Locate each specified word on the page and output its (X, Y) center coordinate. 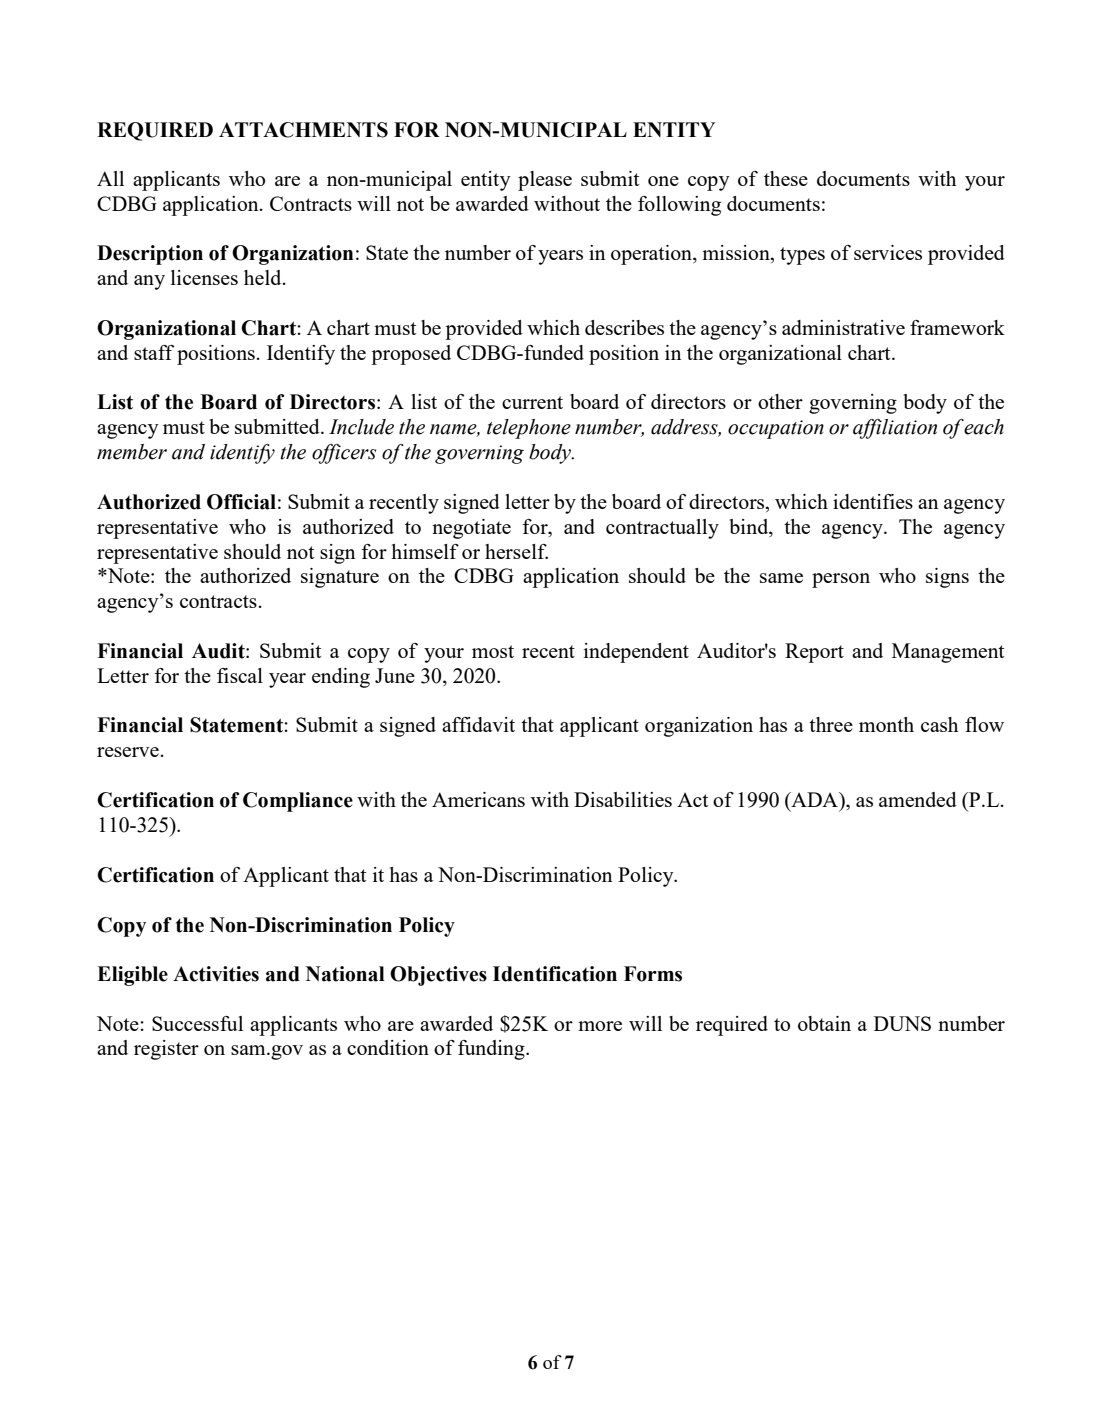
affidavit (478, 724)
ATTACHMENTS (303, 130)
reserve (128, 752)
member (132, 452)
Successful (197, 1023)
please (545, 181)
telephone (529, 429)
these (786, 178)
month (886, 724)
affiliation (895, 429)
